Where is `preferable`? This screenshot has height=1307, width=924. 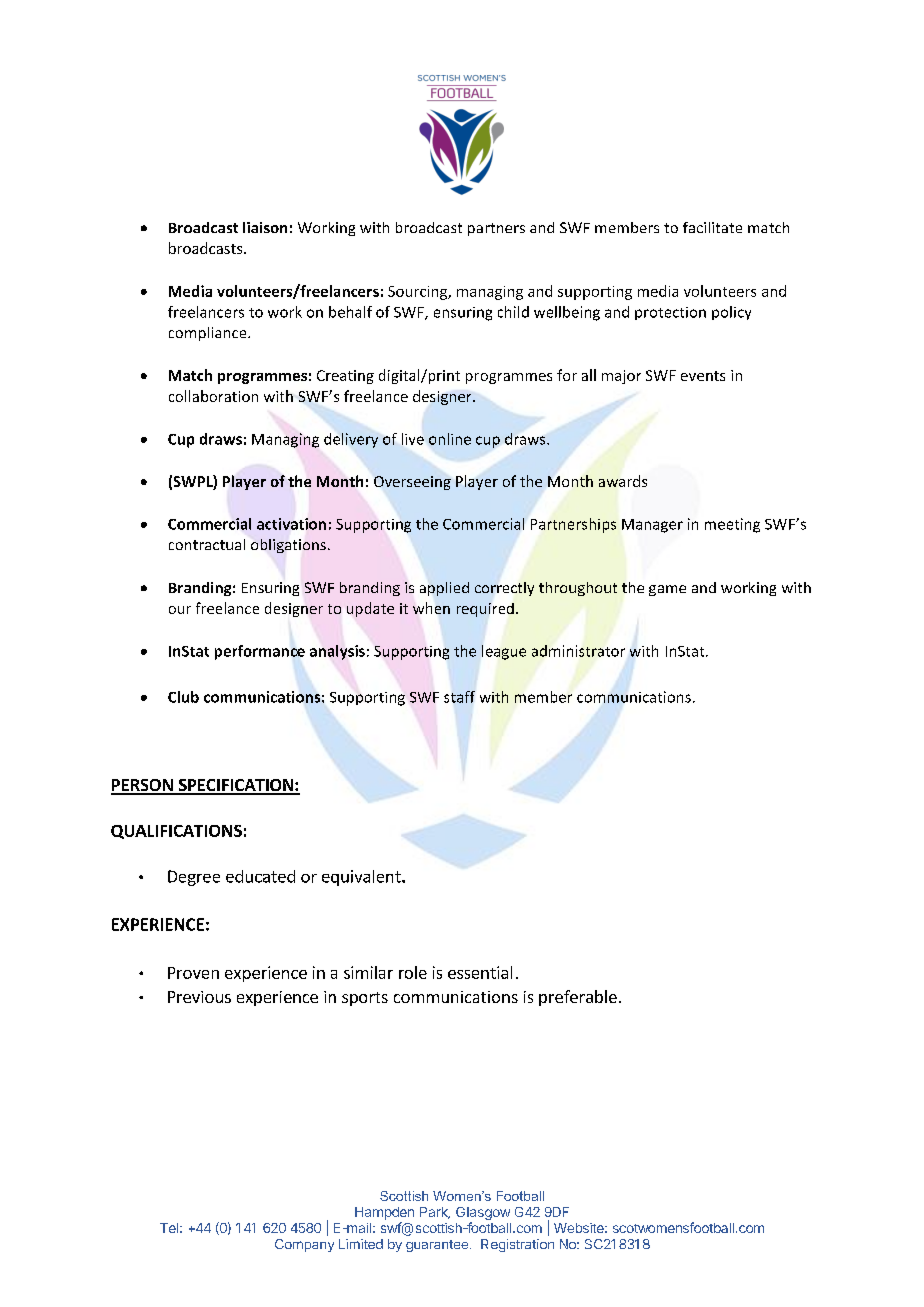
preferable is located at coordinates (578, 998).
